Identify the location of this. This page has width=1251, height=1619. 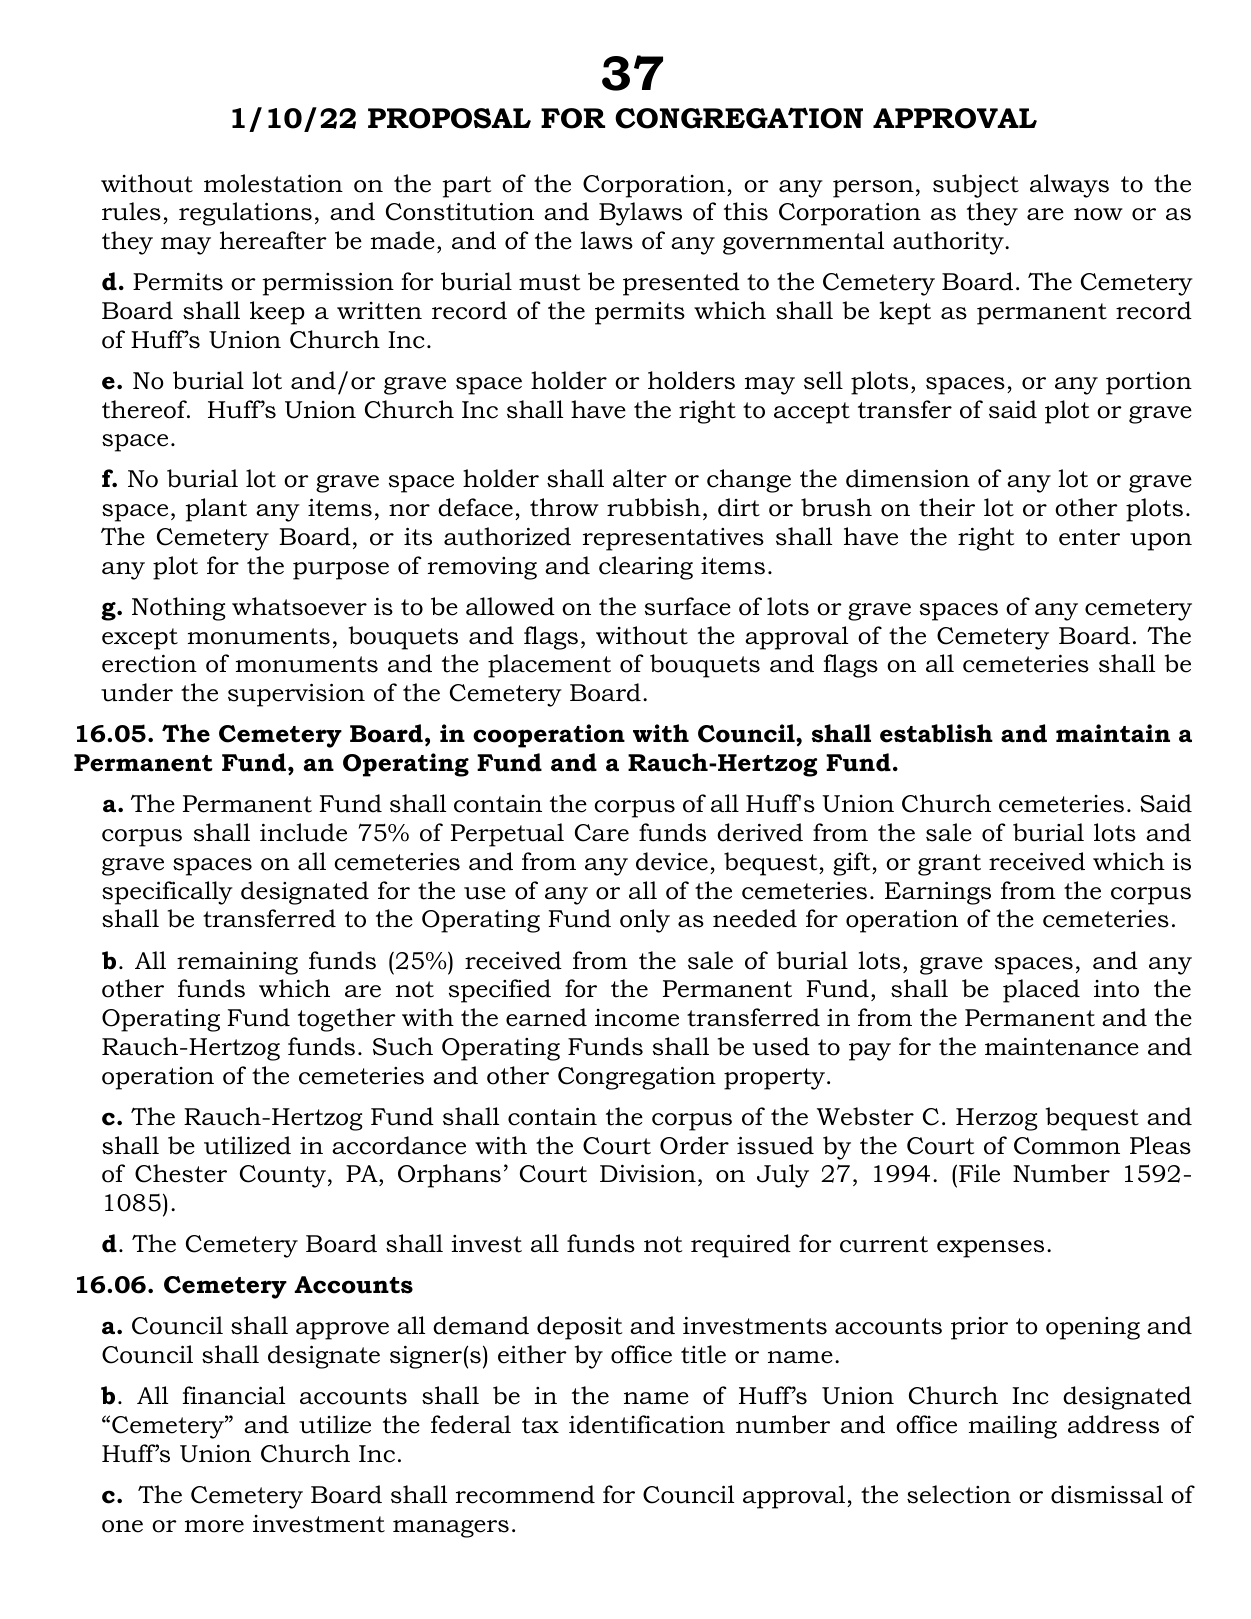
(746, 211).
